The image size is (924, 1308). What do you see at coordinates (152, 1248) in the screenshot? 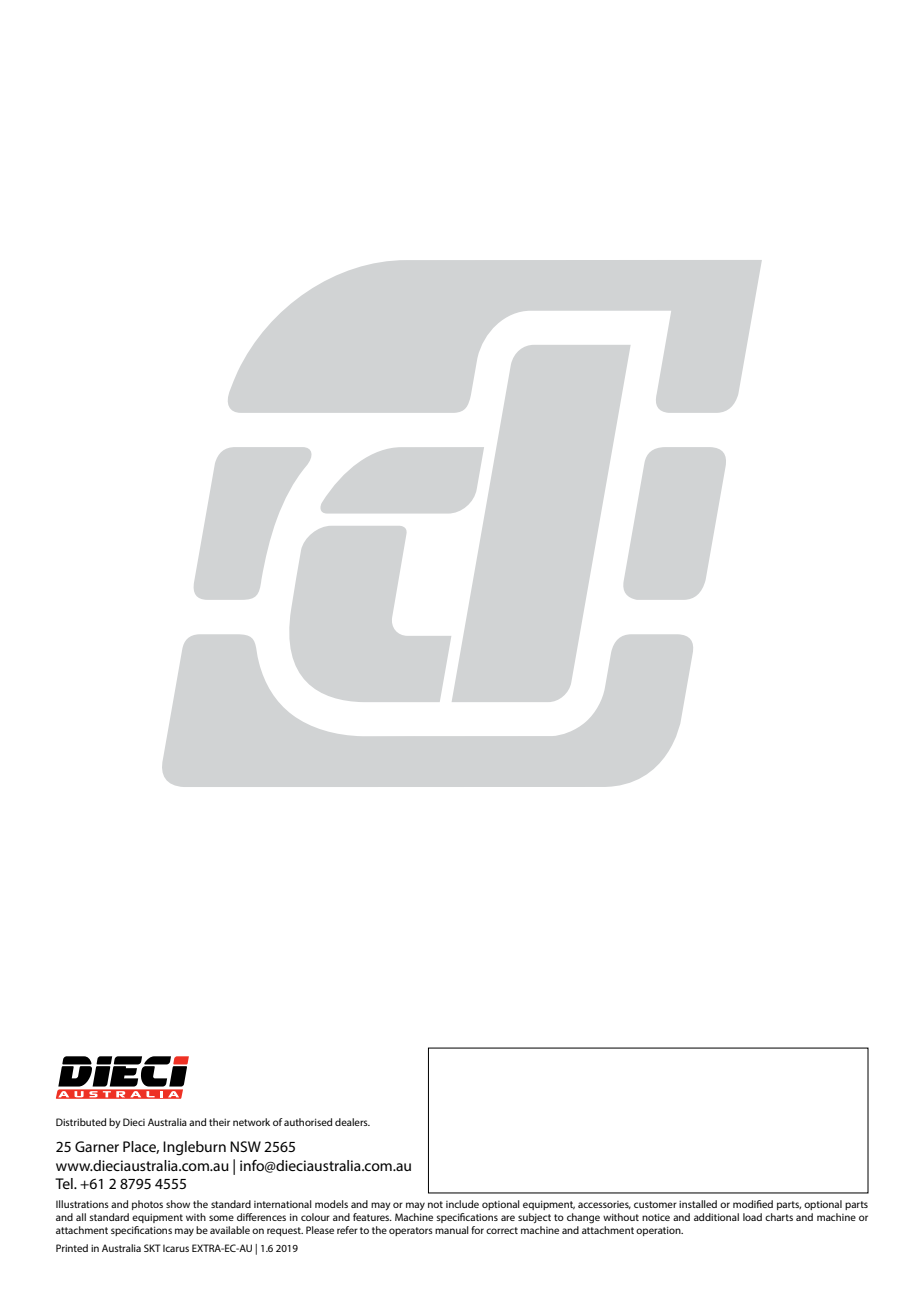
I see `SKT` at bounding box center [152, 1248].
